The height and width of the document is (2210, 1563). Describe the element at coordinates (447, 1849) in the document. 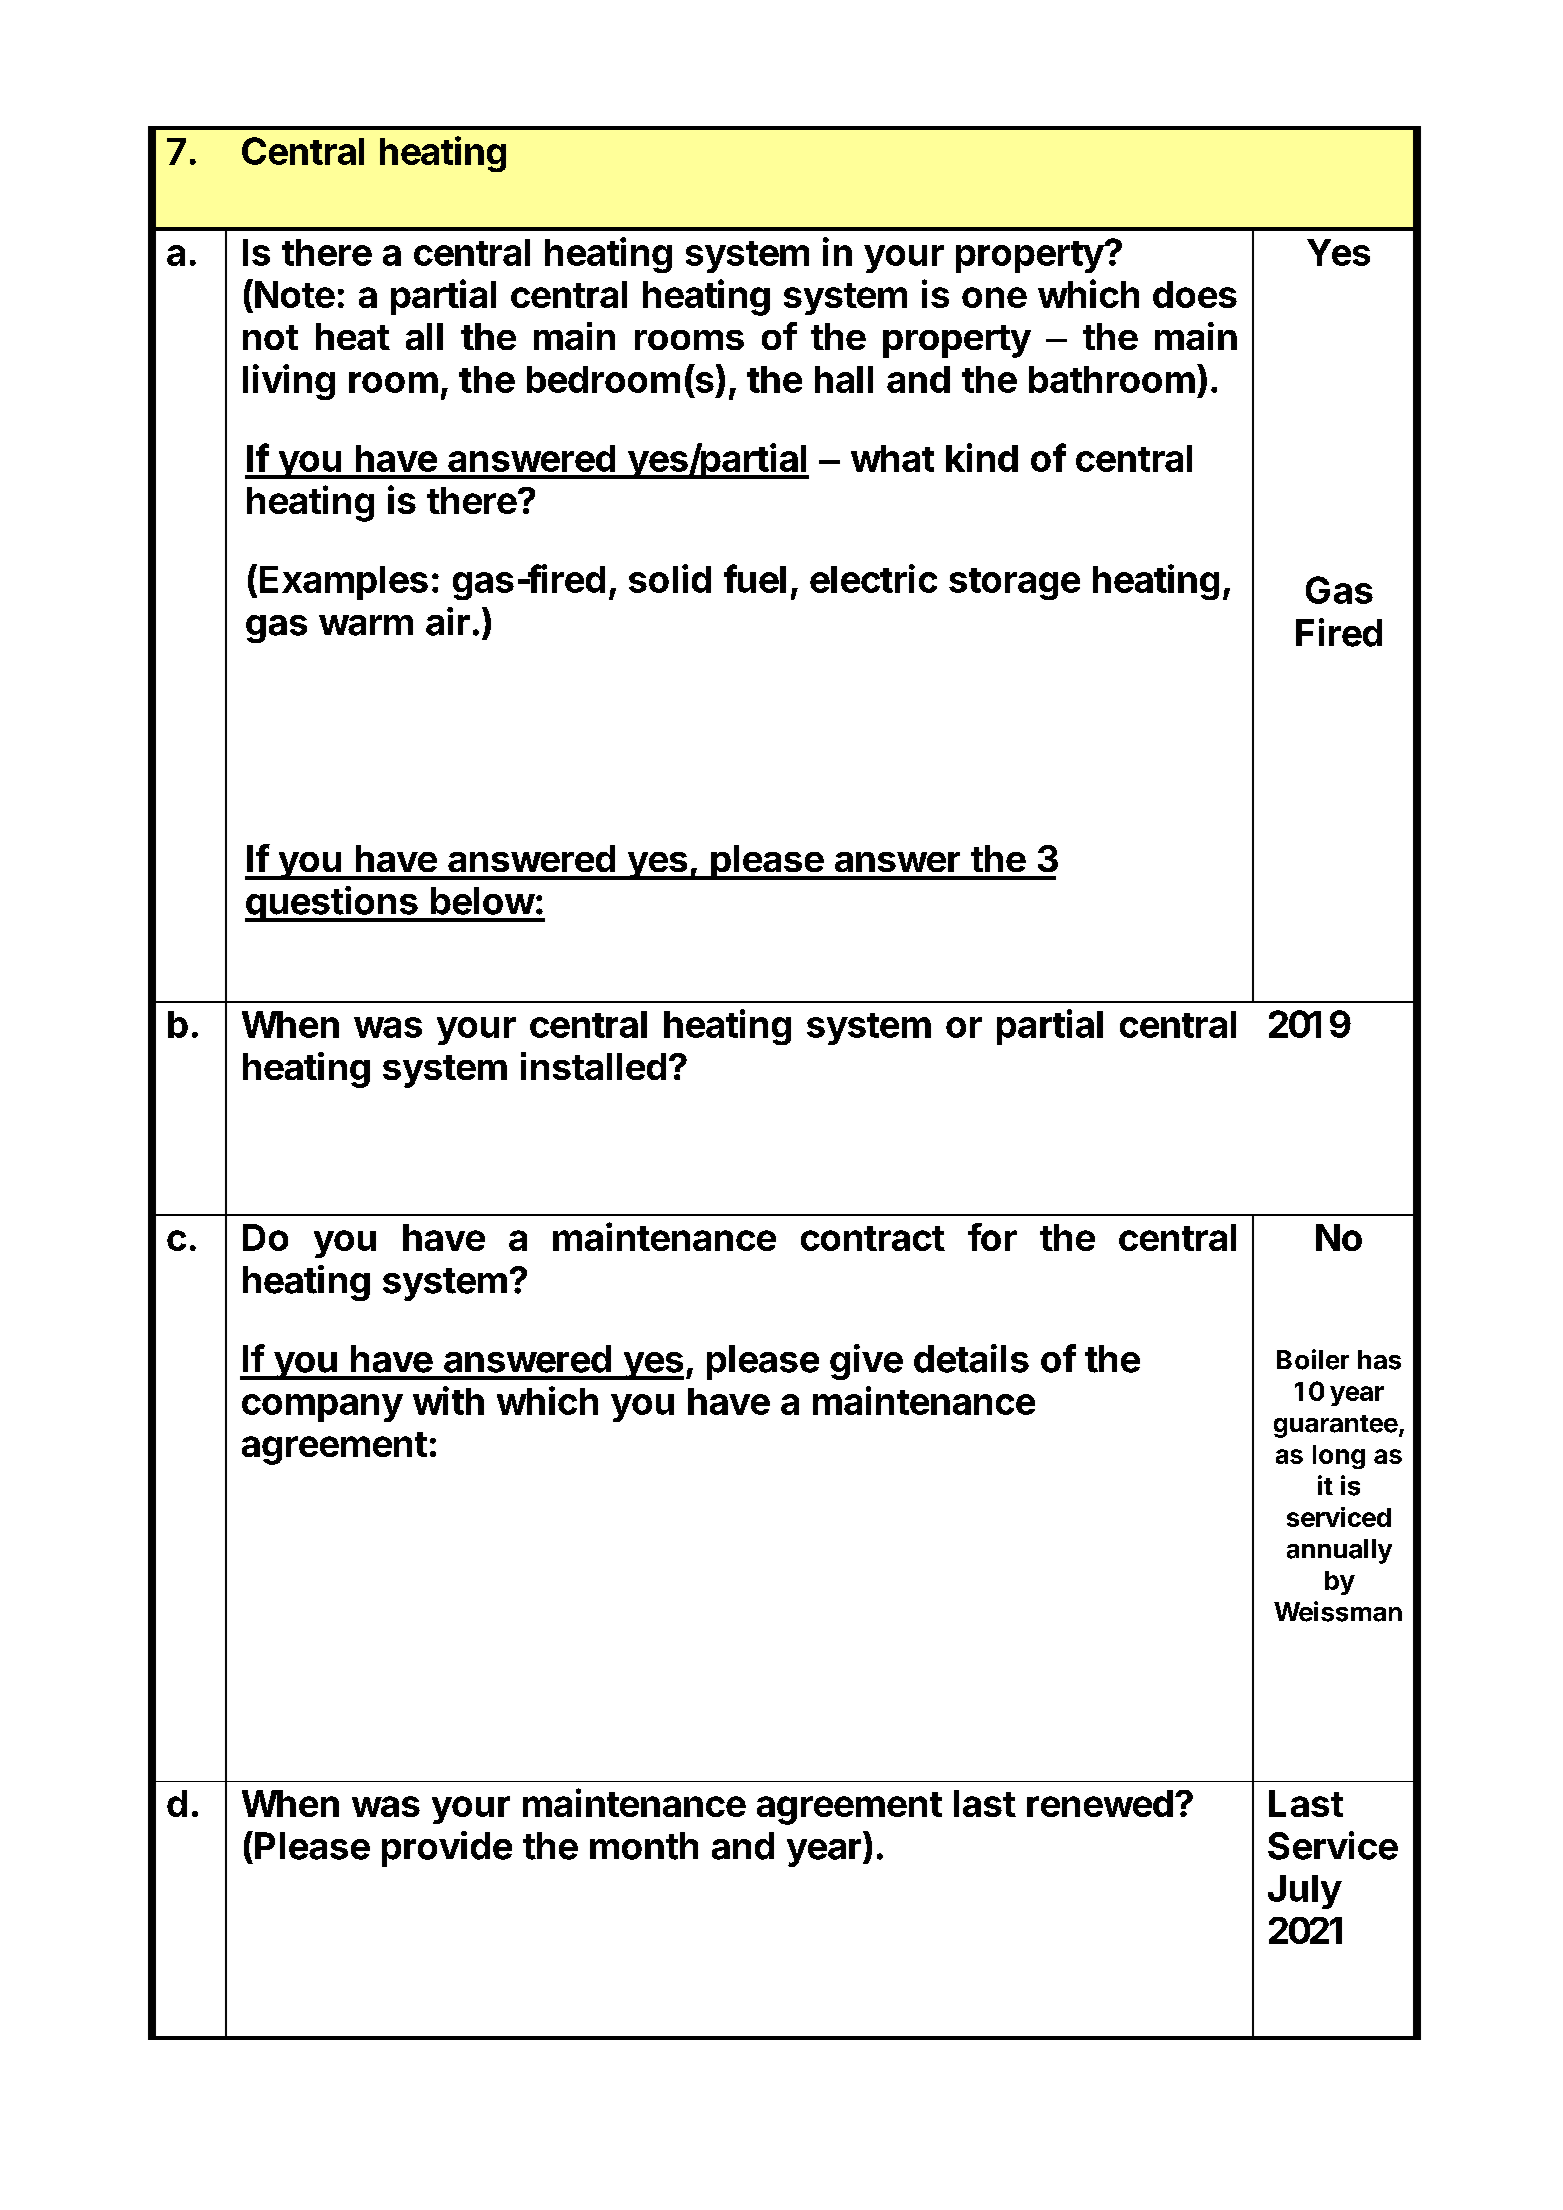

I see `provide` at that location.
